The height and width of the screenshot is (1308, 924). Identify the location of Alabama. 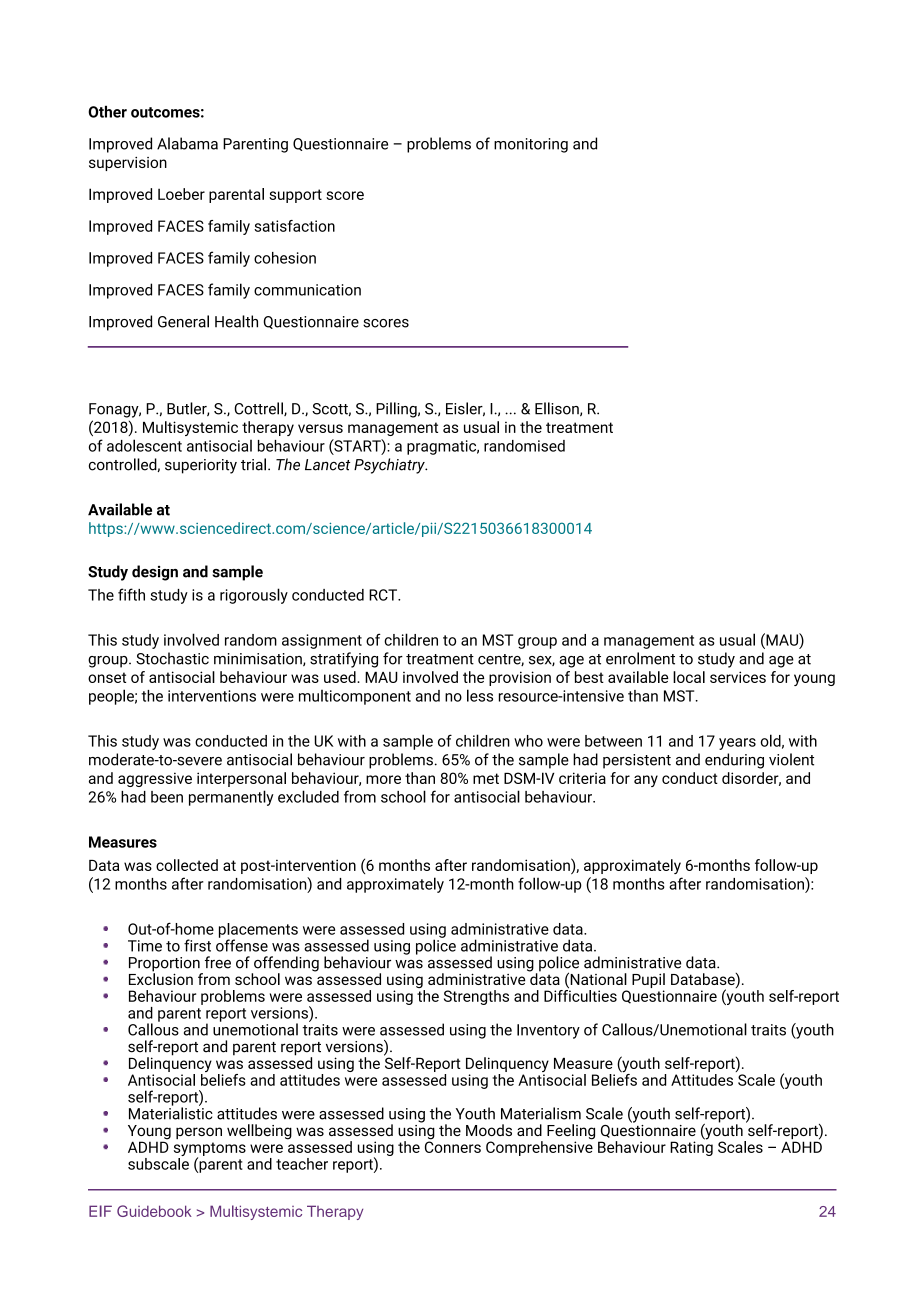
(187, 143).
